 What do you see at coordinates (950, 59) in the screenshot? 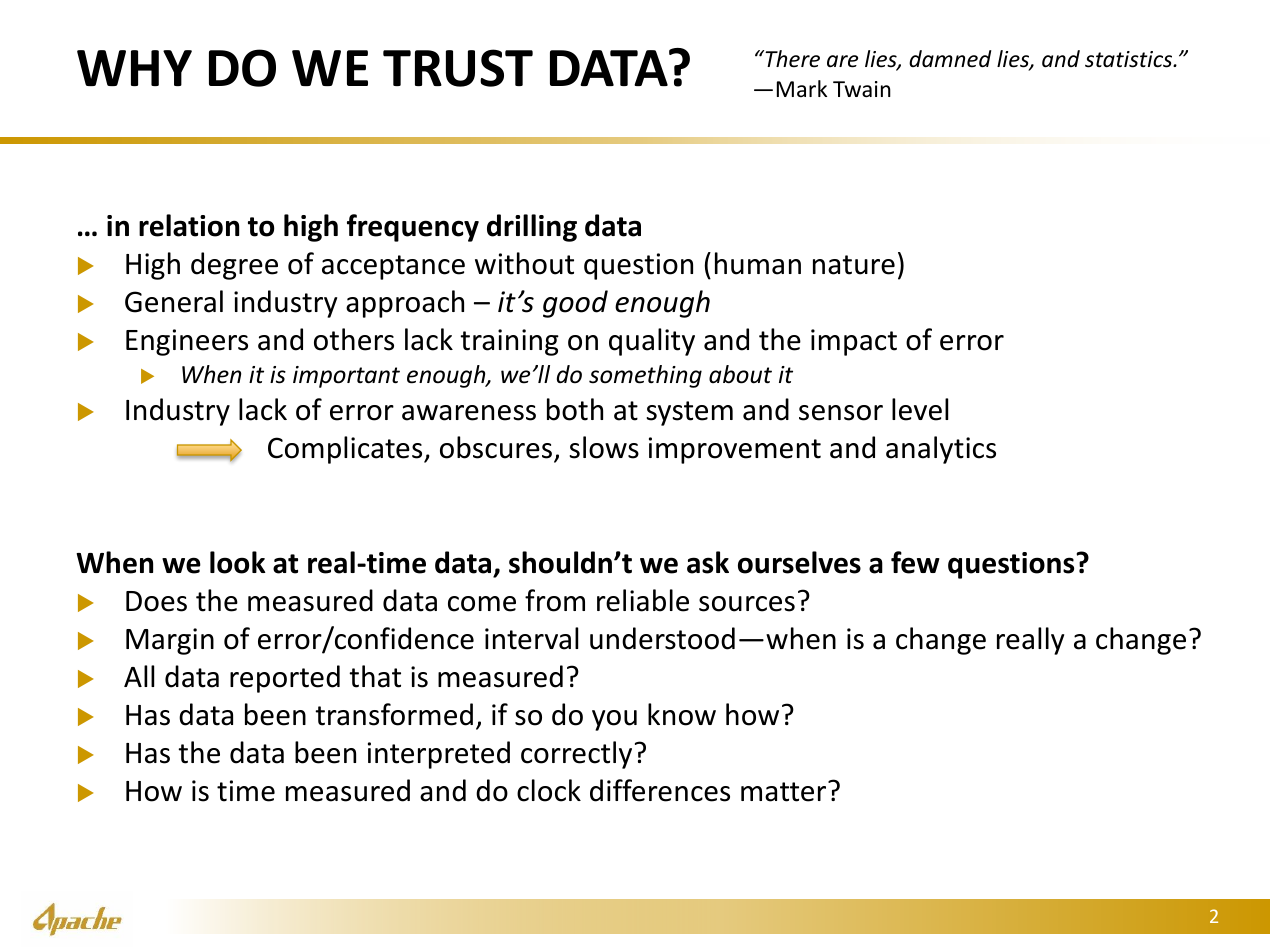
I see `damned` at bounding box center [950, 59].
